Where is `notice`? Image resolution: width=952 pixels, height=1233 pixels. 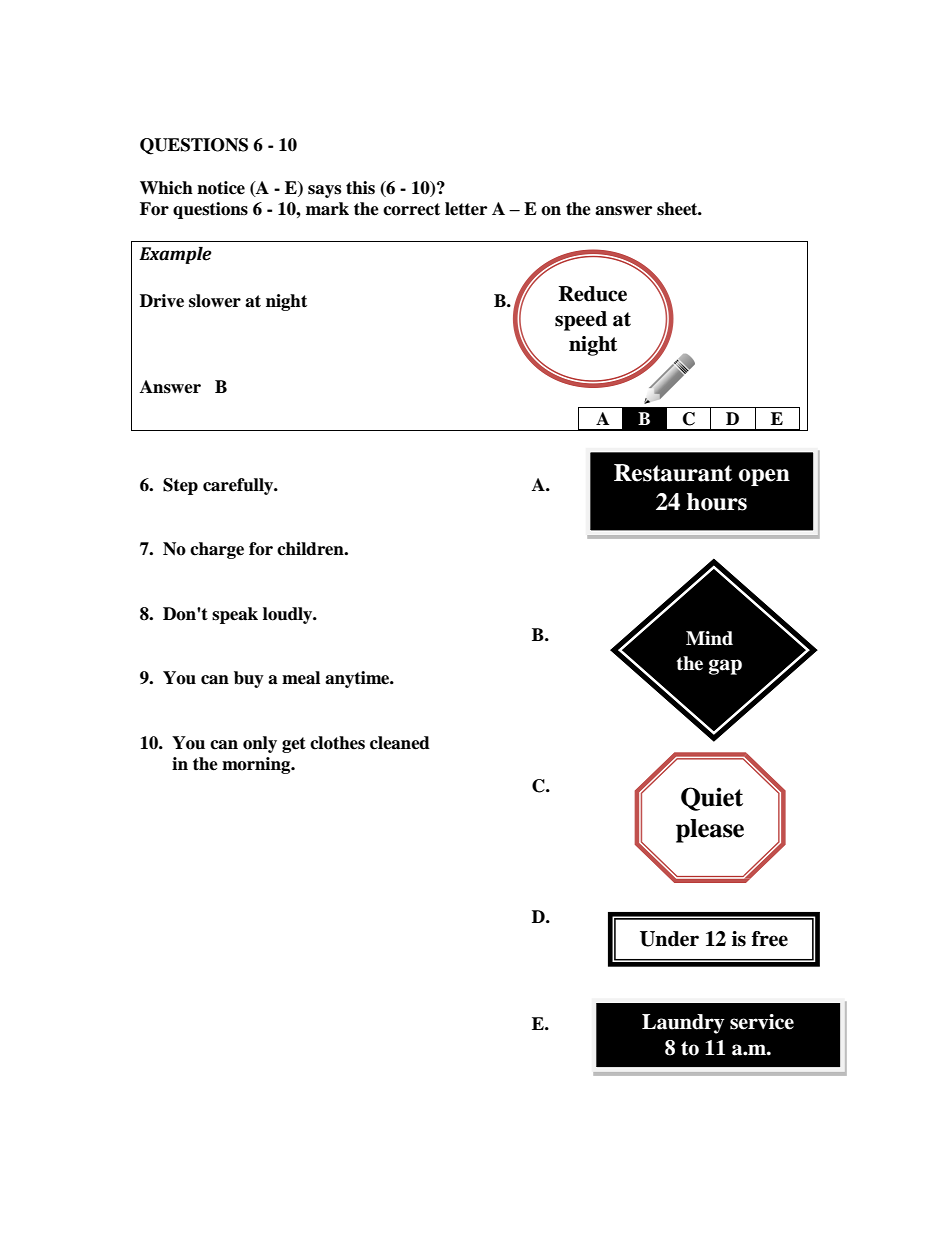 notice is located at coordinates (221, 188).
